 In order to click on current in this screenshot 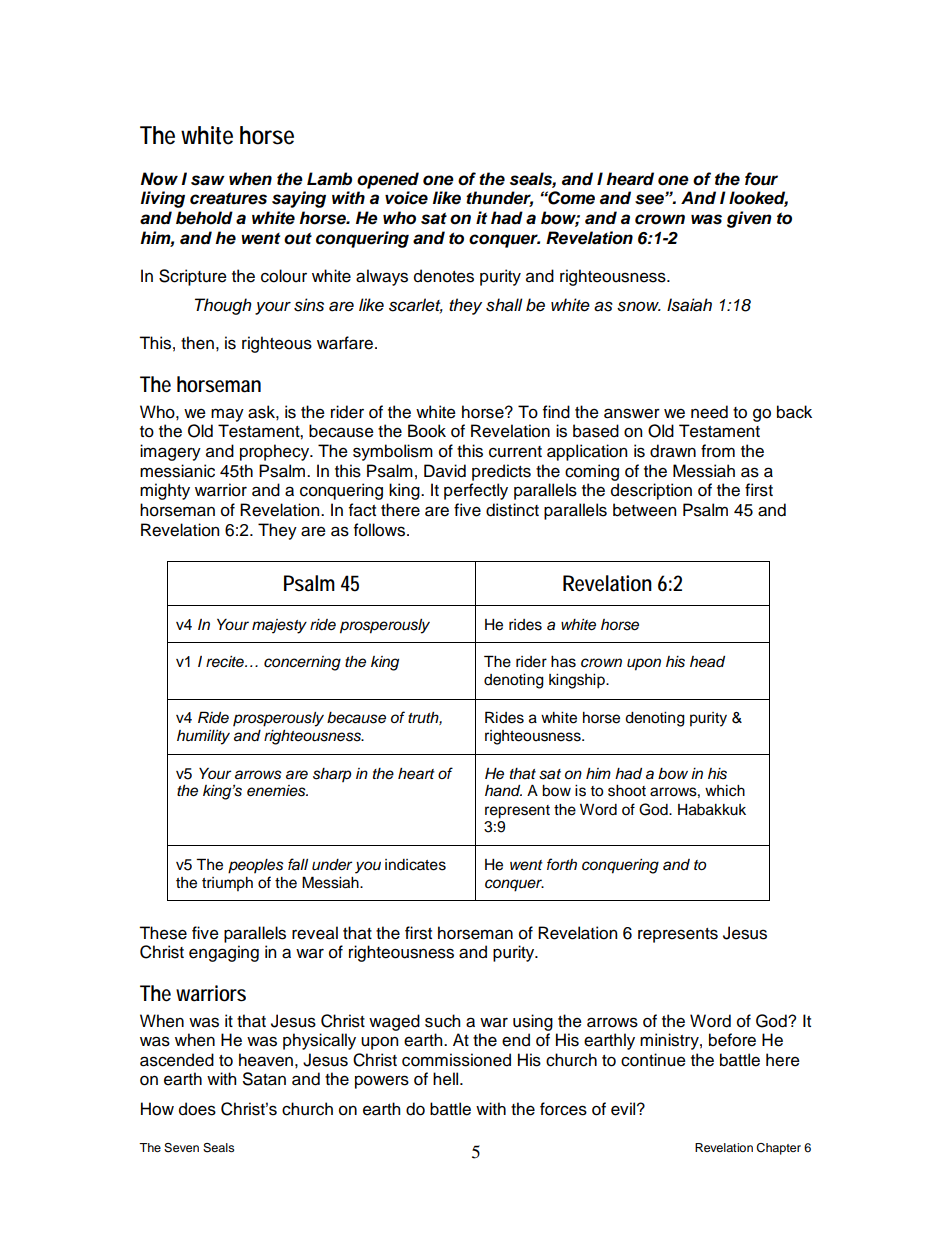, I will do `click(515, 452)`.
